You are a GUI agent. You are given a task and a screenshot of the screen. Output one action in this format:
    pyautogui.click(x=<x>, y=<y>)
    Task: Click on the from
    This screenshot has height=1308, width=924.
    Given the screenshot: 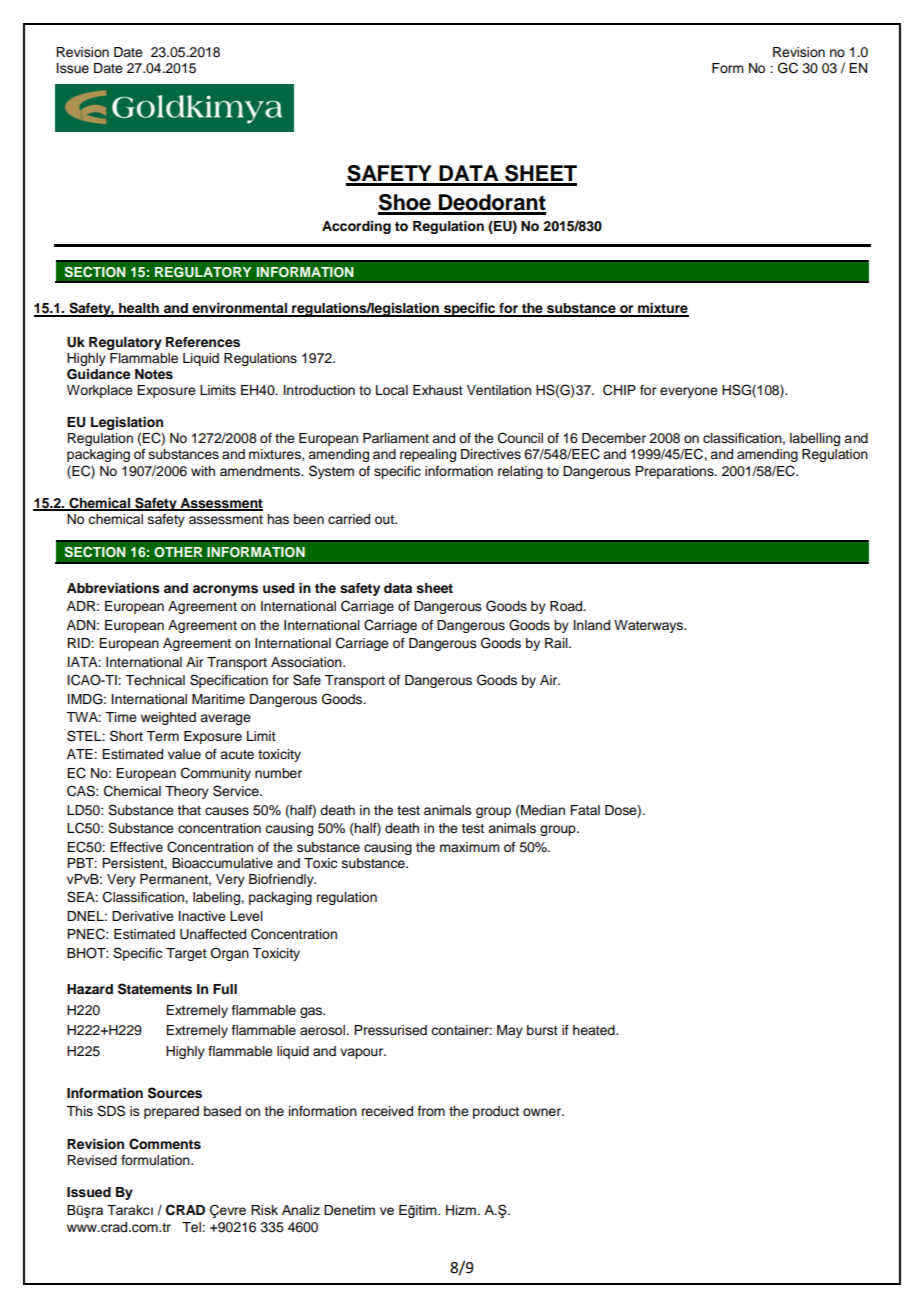 What is the action you would take?
    pyautogui.click(x=431, y=1111)
